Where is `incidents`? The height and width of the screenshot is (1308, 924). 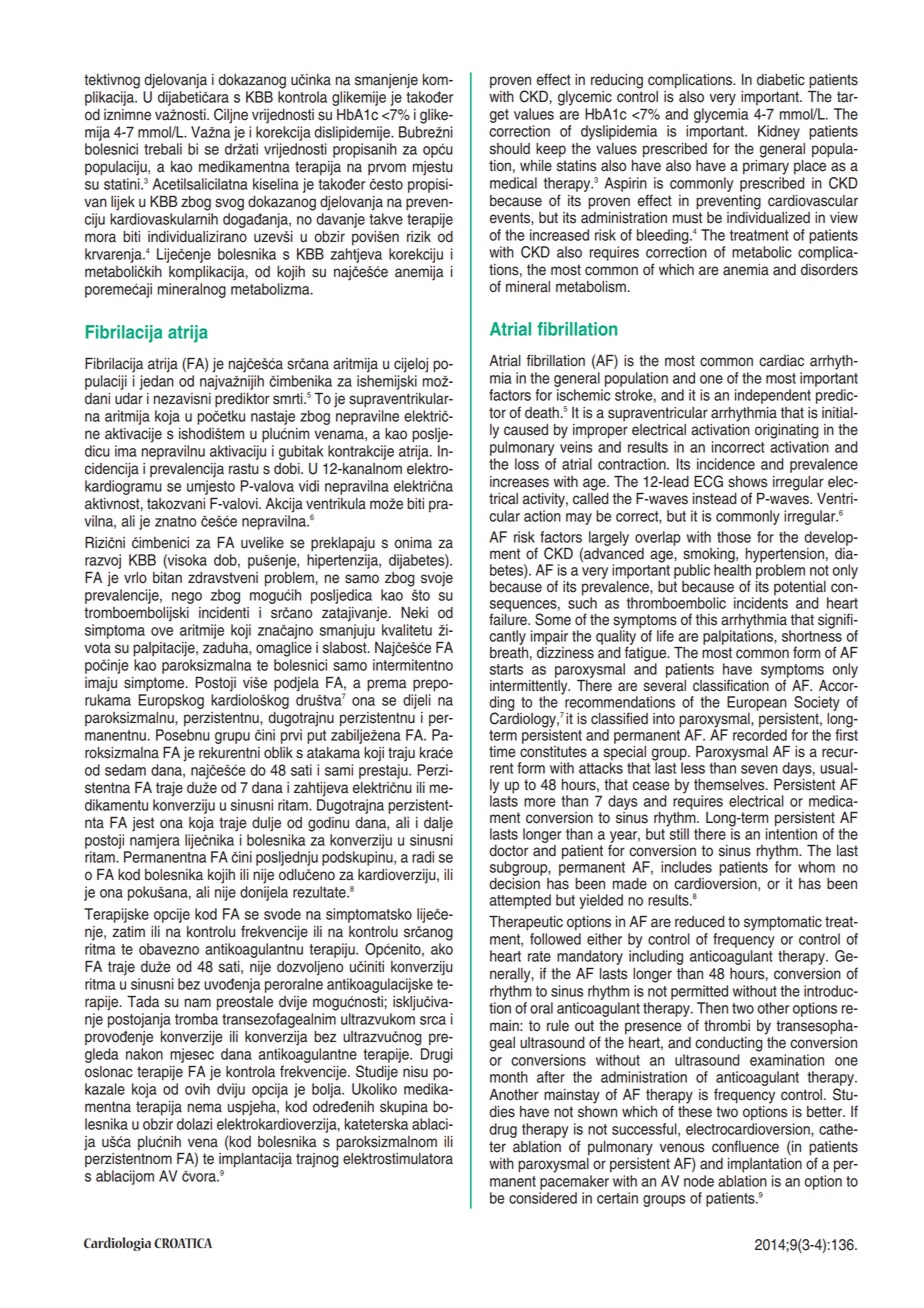 incidents is located at coordinates (761, 603).
